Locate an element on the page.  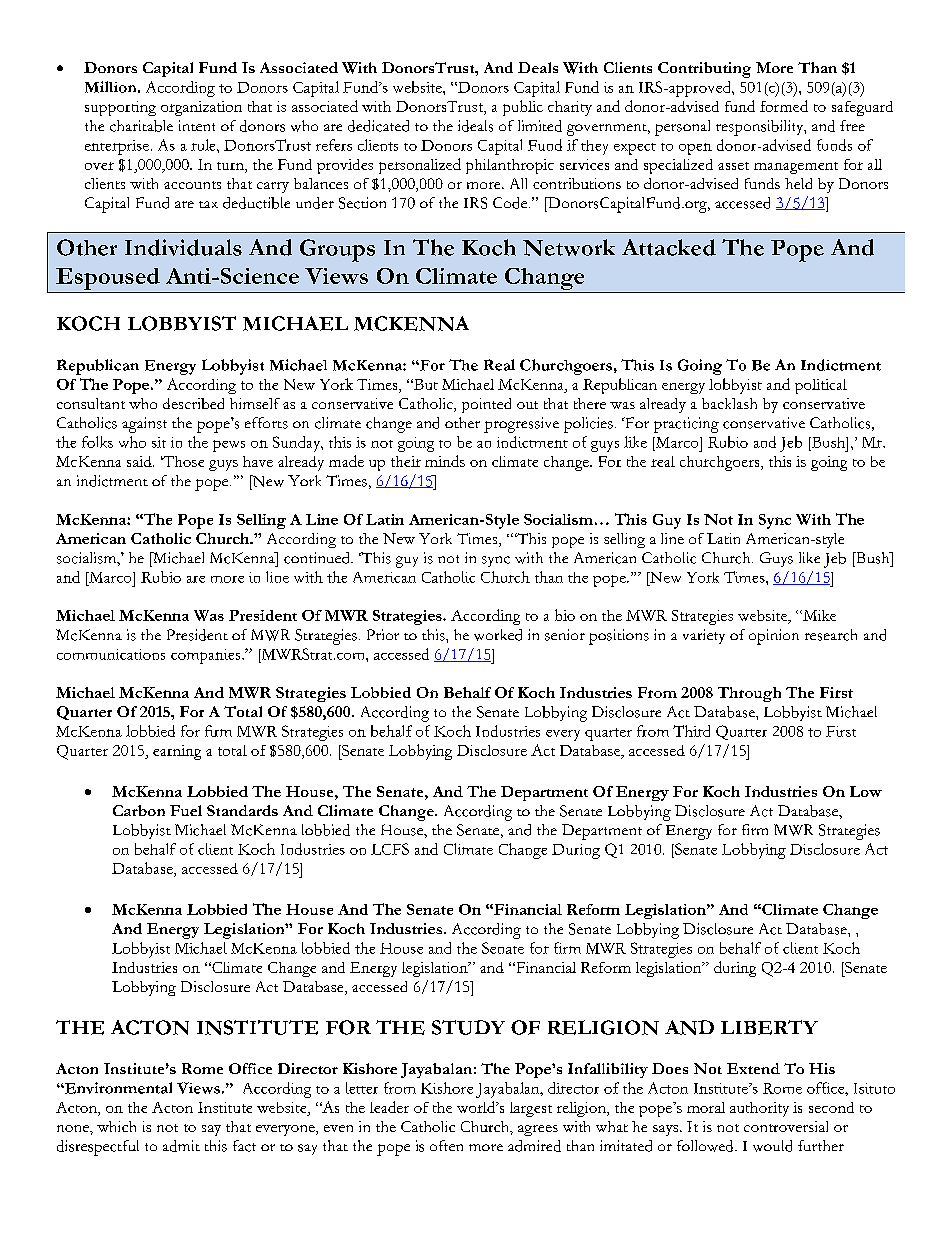
often is located at coordinates (446, 1145).
